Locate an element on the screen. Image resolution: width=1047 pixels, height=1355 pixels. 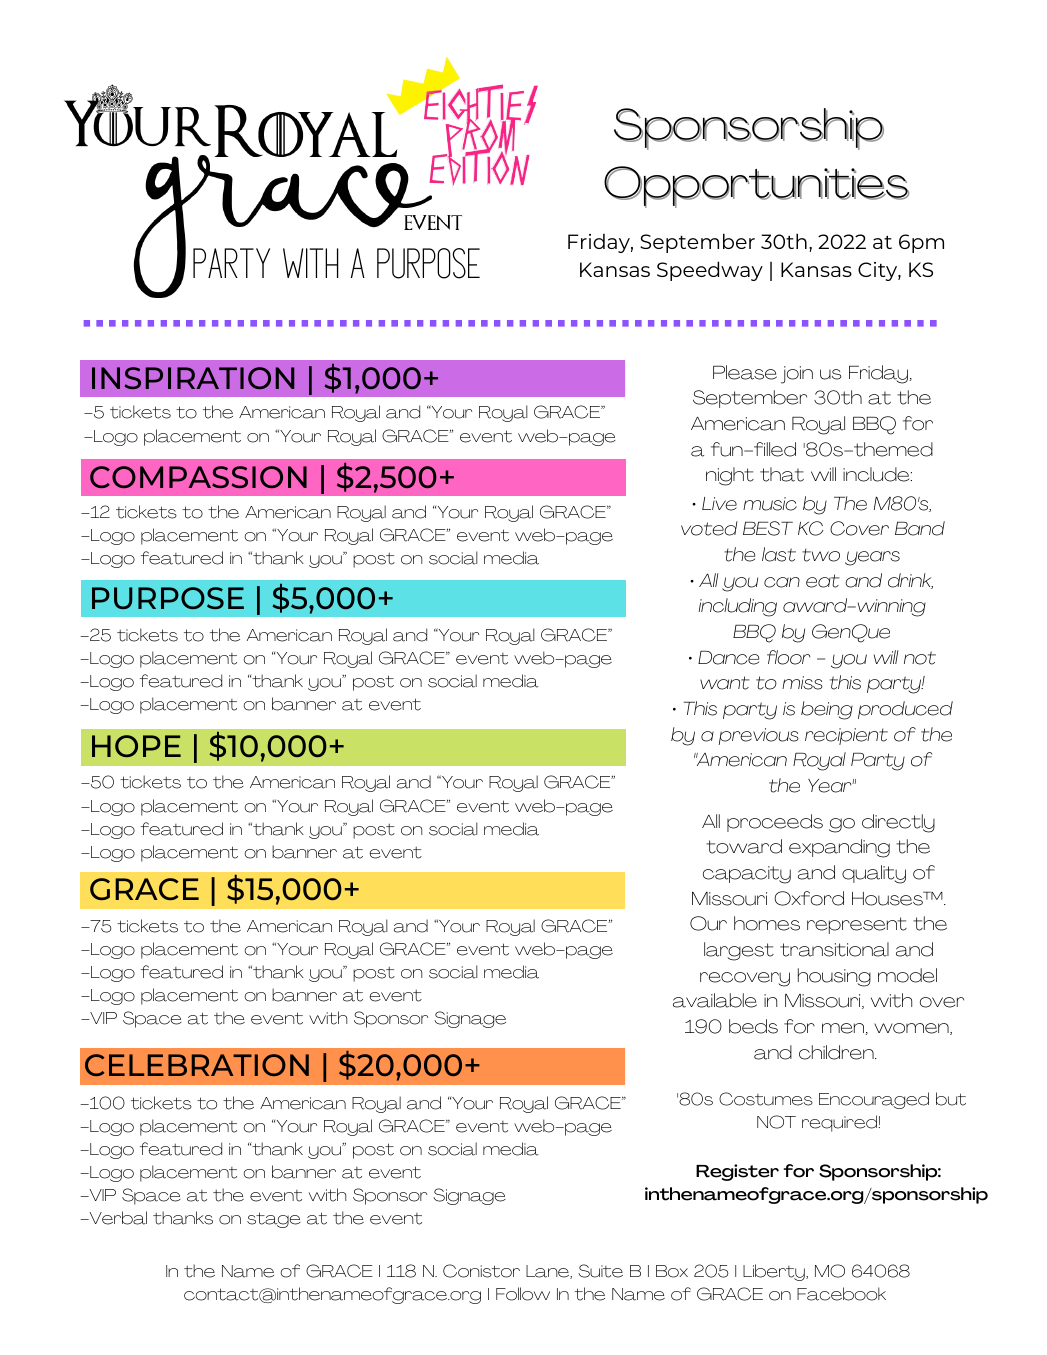
HOPE is located at coordinates (136, 746).
